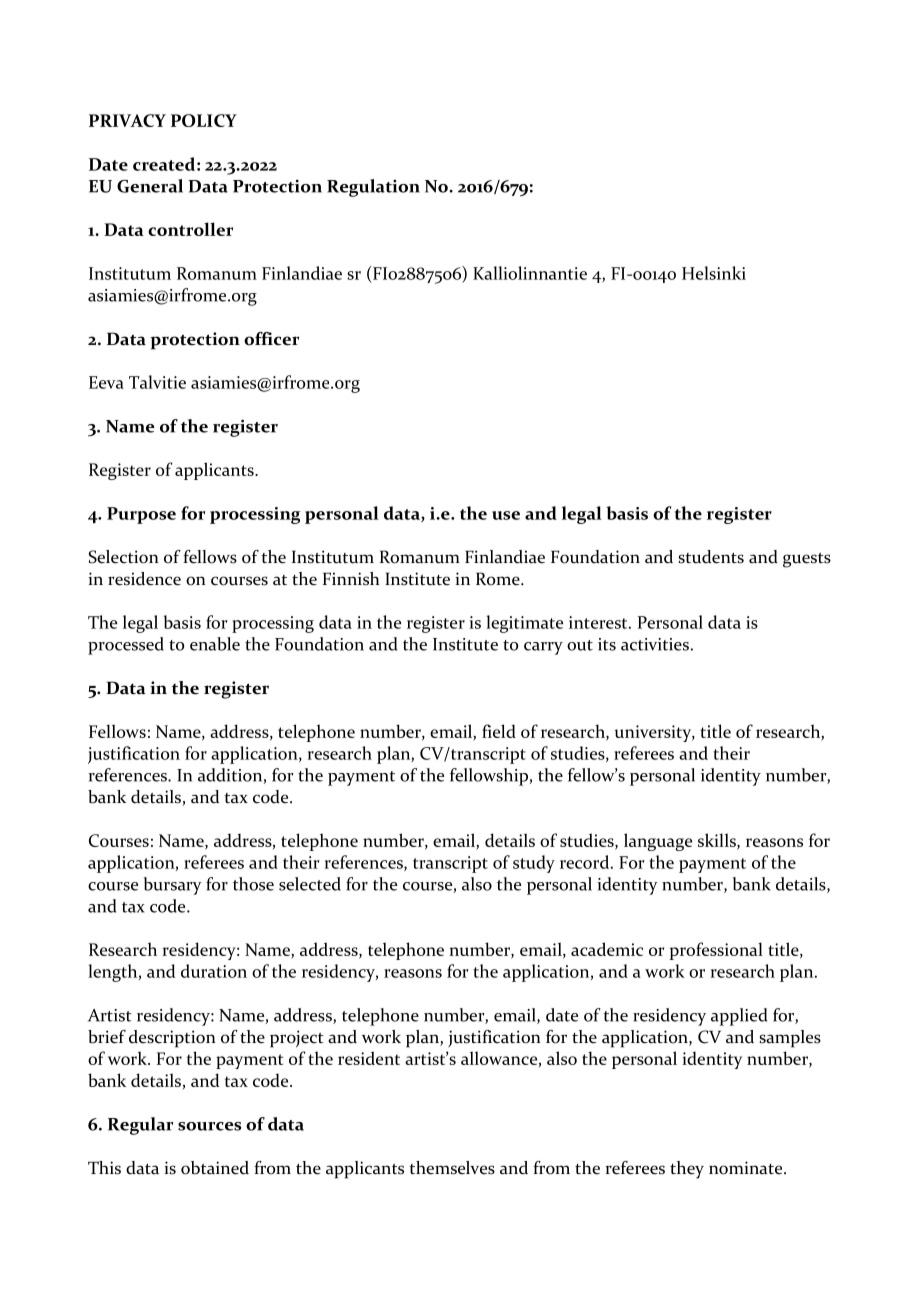 Image resolution: width=924 pixels, height=1308 pixels. I want to click on enable, so click(215, 644).
